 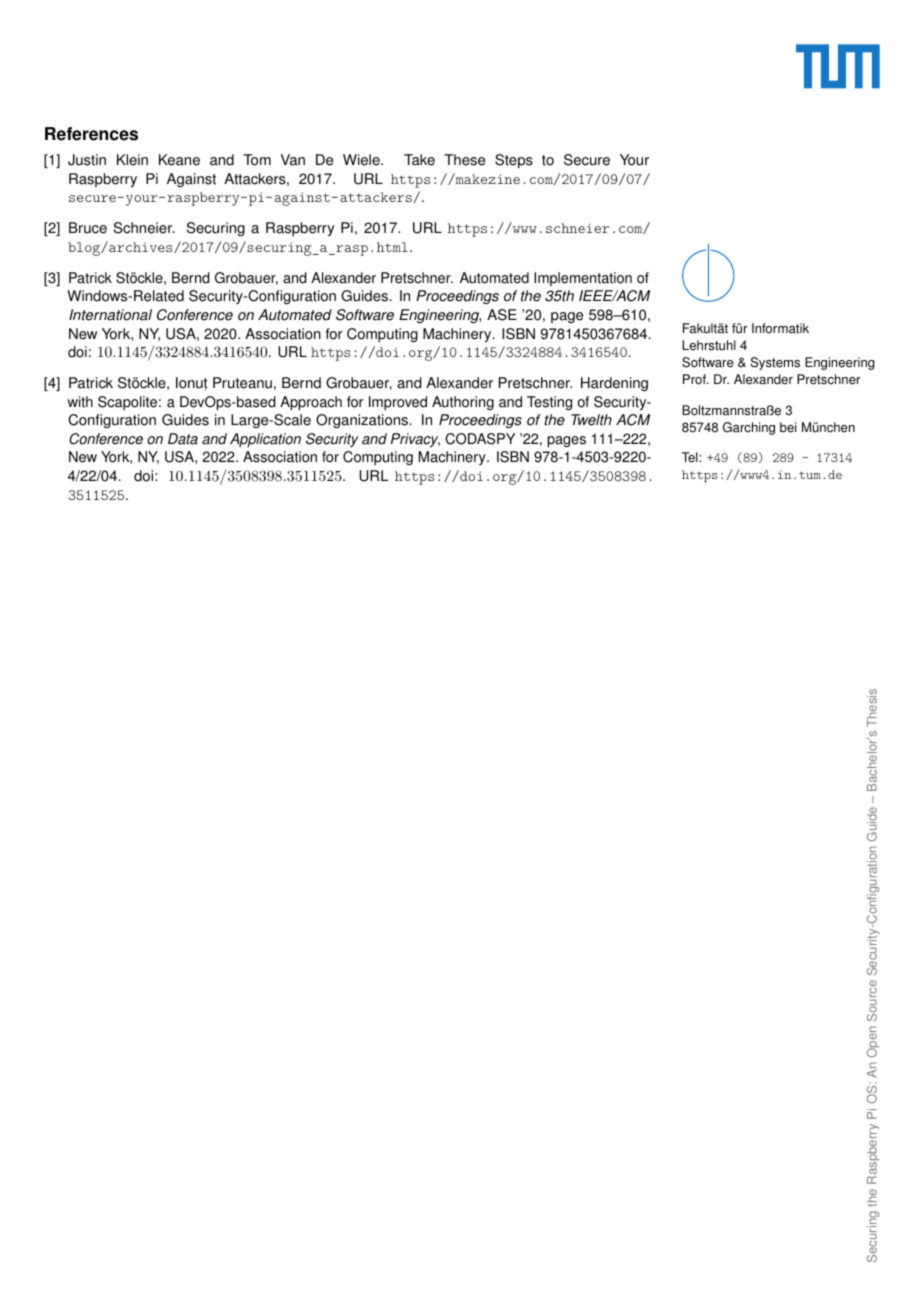 What do you see at coordinates (419, 160) in the image?
I see `Take` at bounding box center [419, 160].
